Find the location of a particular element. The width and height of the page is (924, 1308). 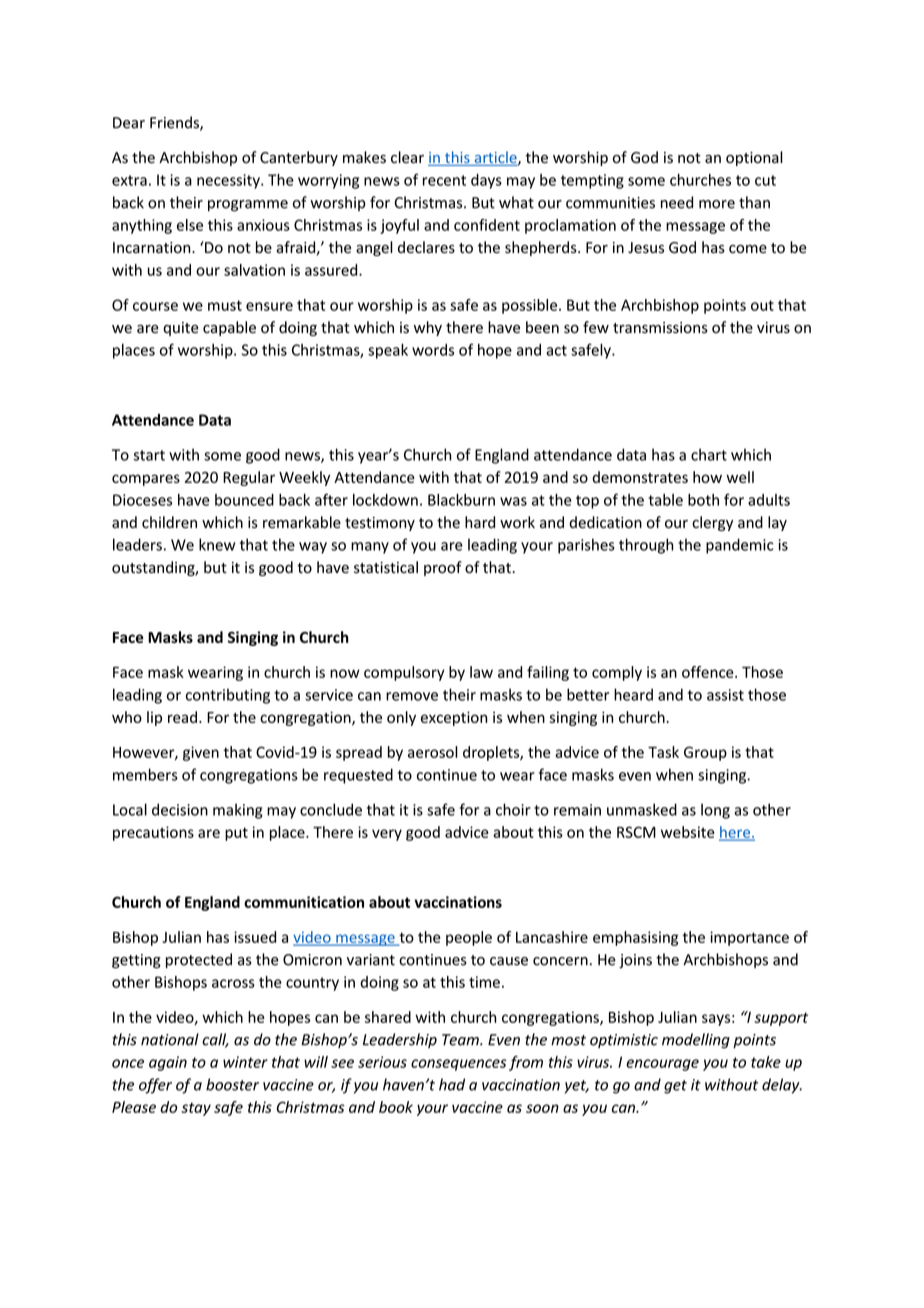

encourage is located at coordinates (662, 1065).
